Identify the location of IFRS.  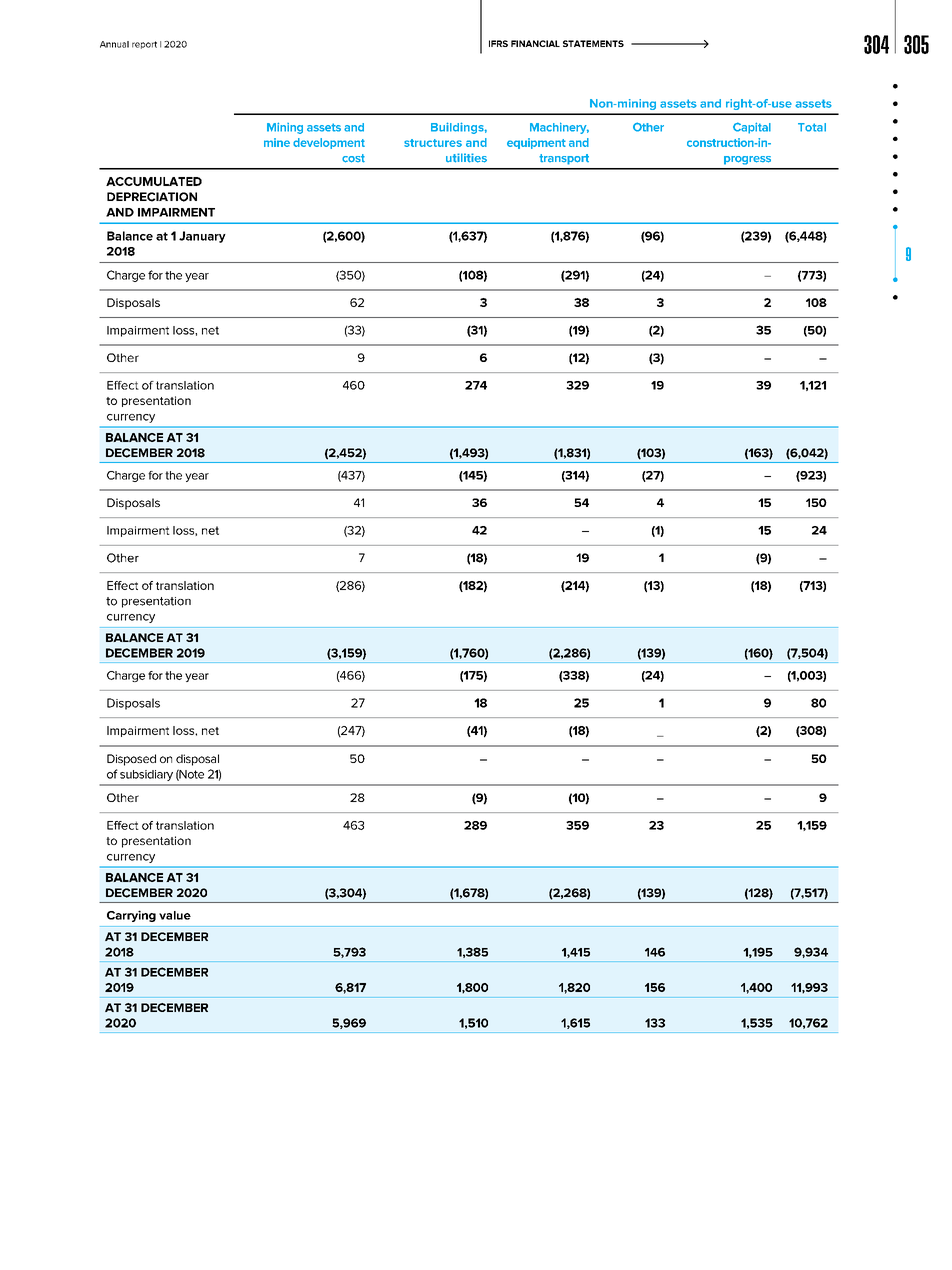
(498, 43).
